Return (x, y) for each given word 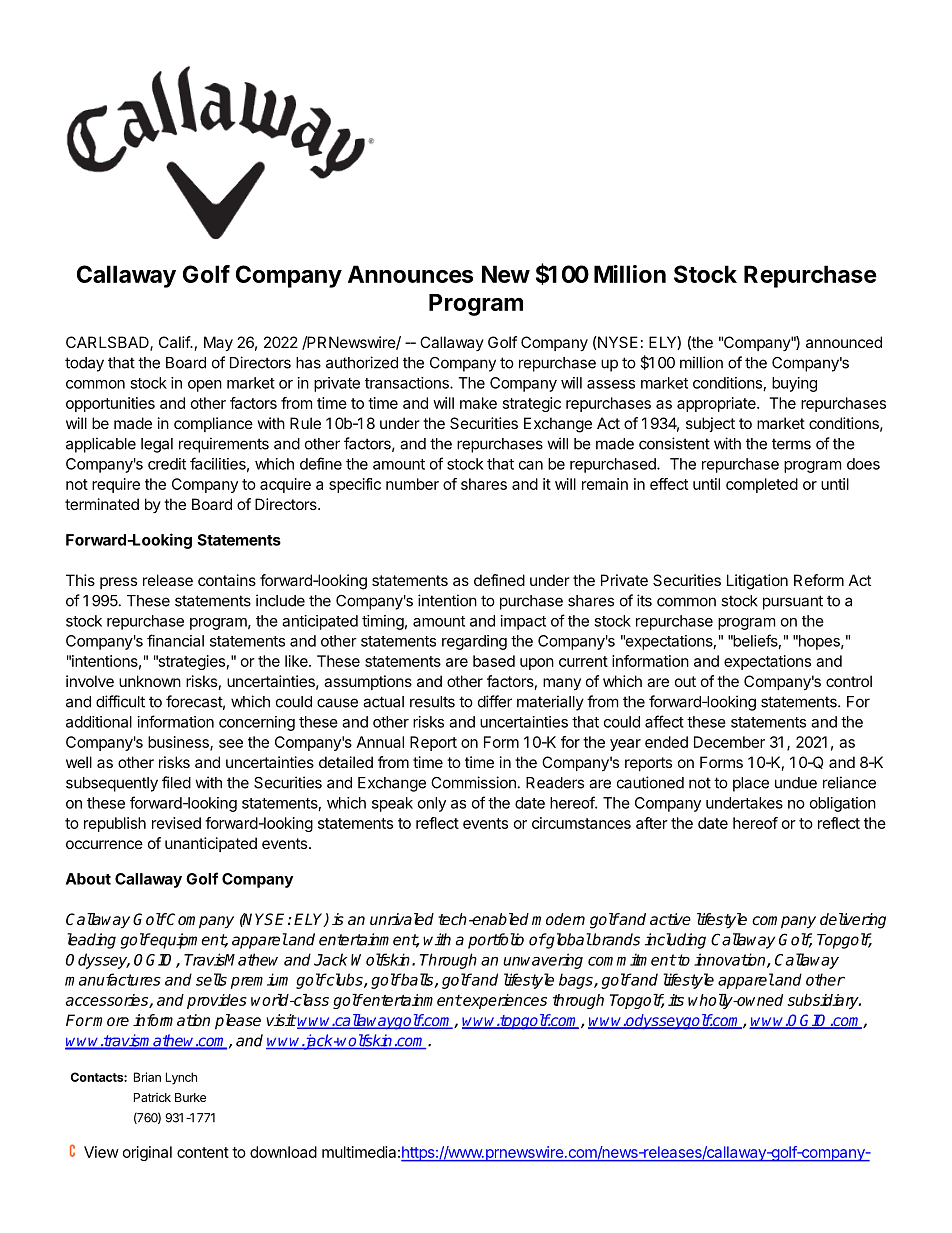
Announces (410, 274)
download (283, 1152)
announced (844, 342)
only (432, 804)
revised (176, 823)
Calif (175, 342)
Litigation (757, 582)
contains (227, 580)
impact (523, 622)
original (147, 1153)
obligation (843, 804)
